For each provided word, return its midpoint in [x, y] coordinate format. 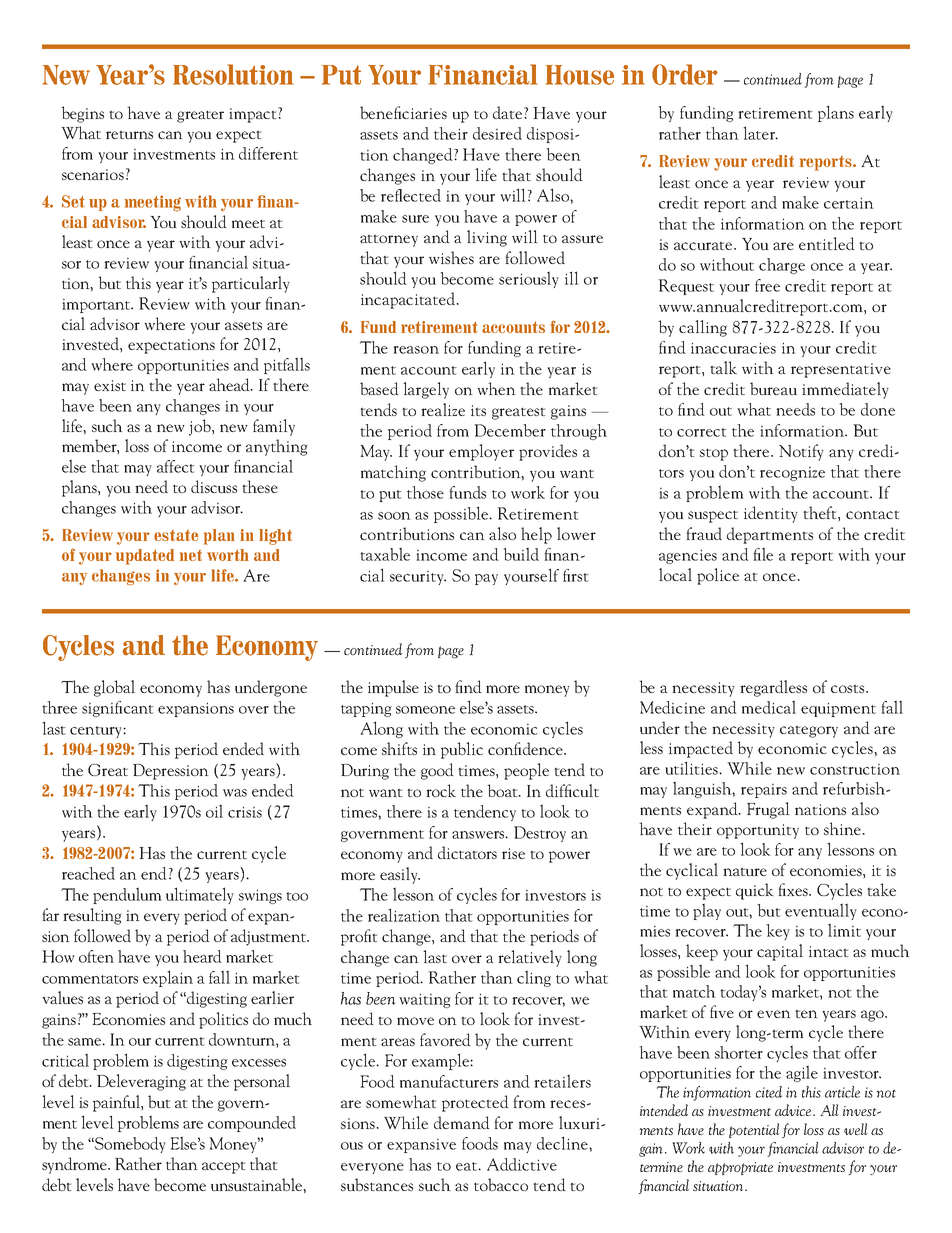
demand [462, 1122]
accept [224, 1167]
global [114, 688]
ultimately [200, 895]
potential [754, 1130]
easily [400, 875]
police [718, 576]
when [496, 388]
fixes [794, 889]
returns [129, 134]
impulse [393, 688]
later [760, 133]
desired [497, 133]
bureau [773, 388]
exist [110, 385]
